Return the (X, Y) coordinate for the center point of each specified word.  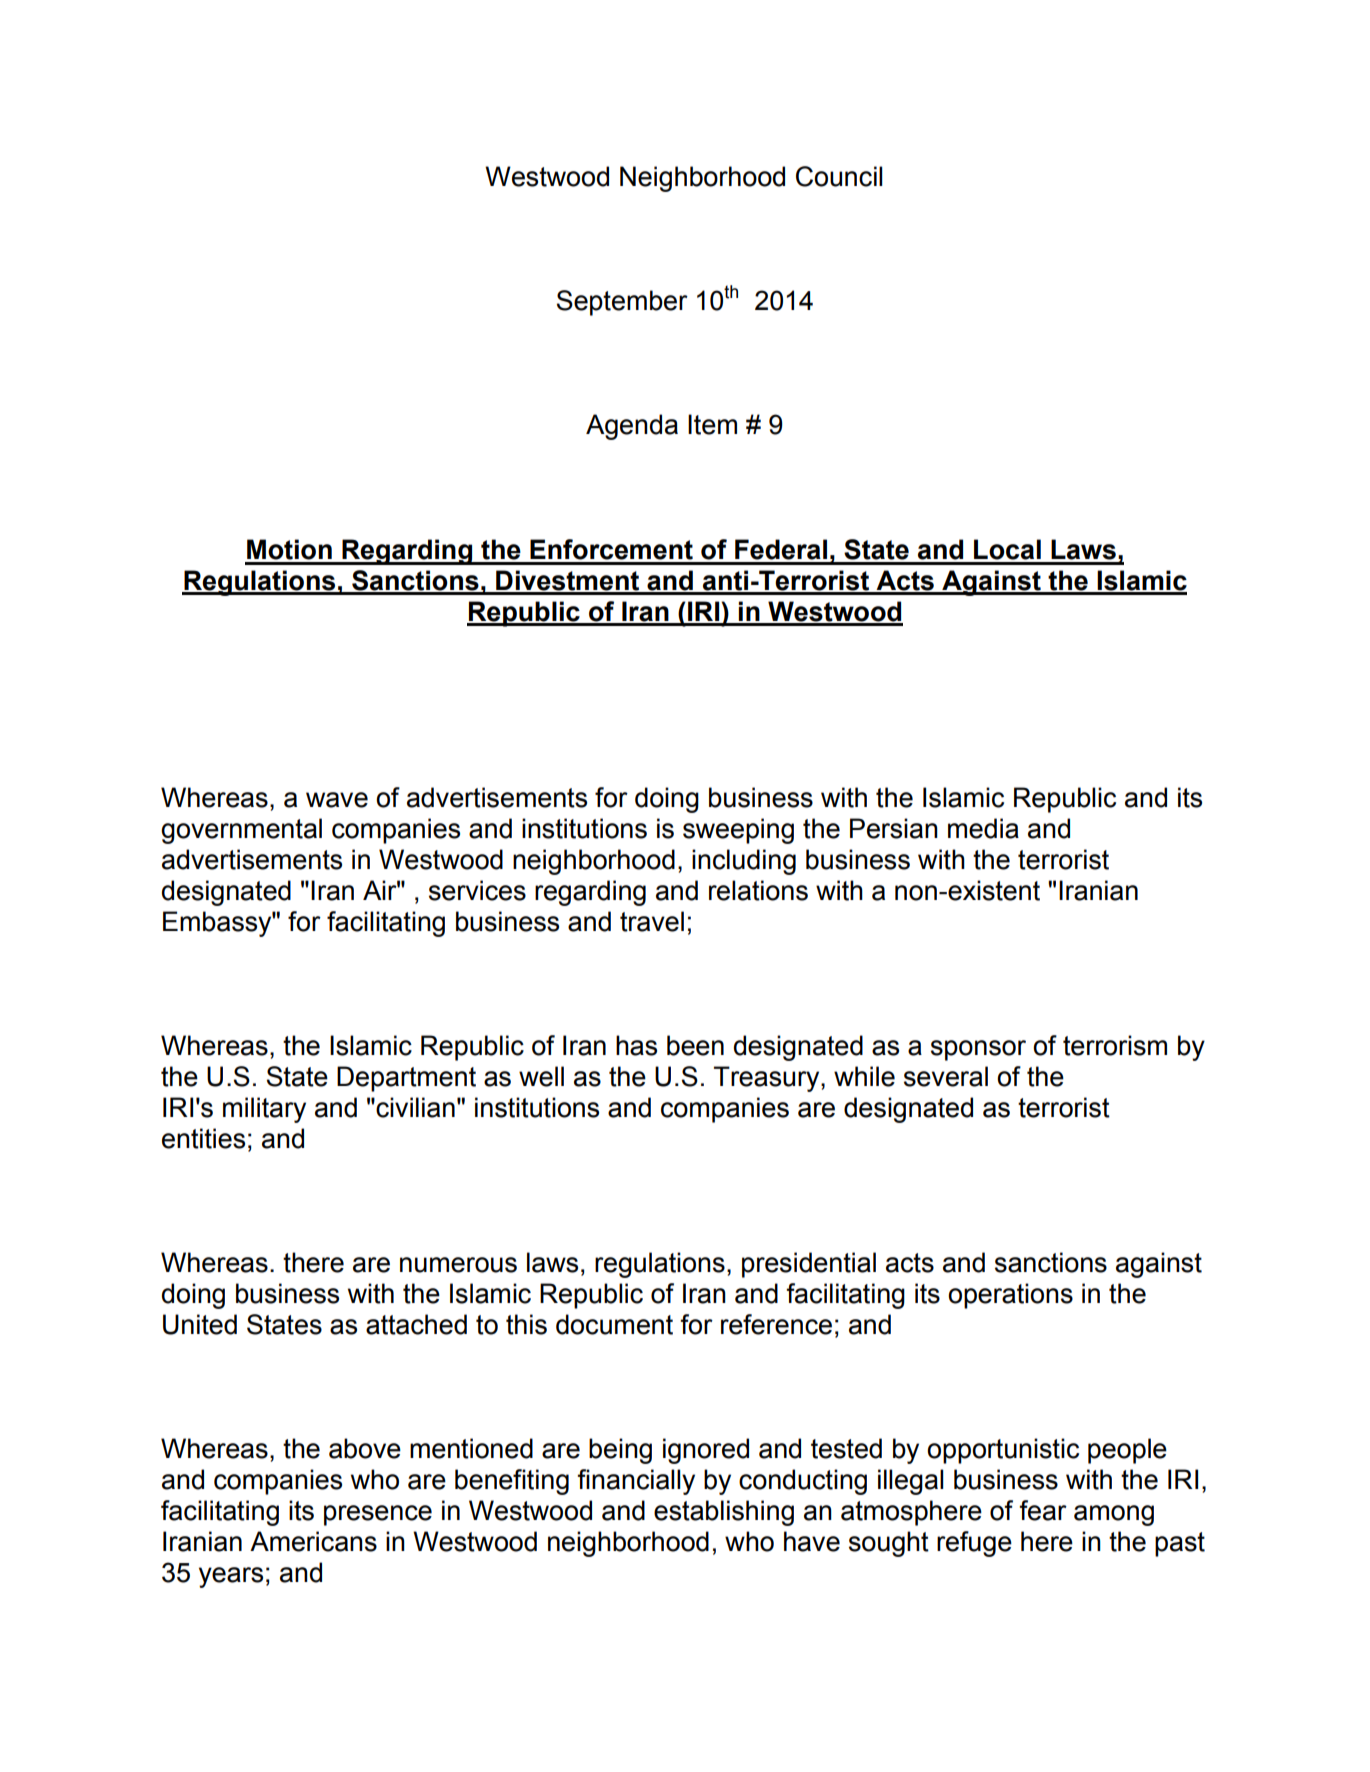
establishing (724, 1513)
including (744, 862)
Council (839, 176)
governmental (241, 831)
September (622, 303)
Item (712, 424)
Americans (313, 1541)
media (983, 828)
